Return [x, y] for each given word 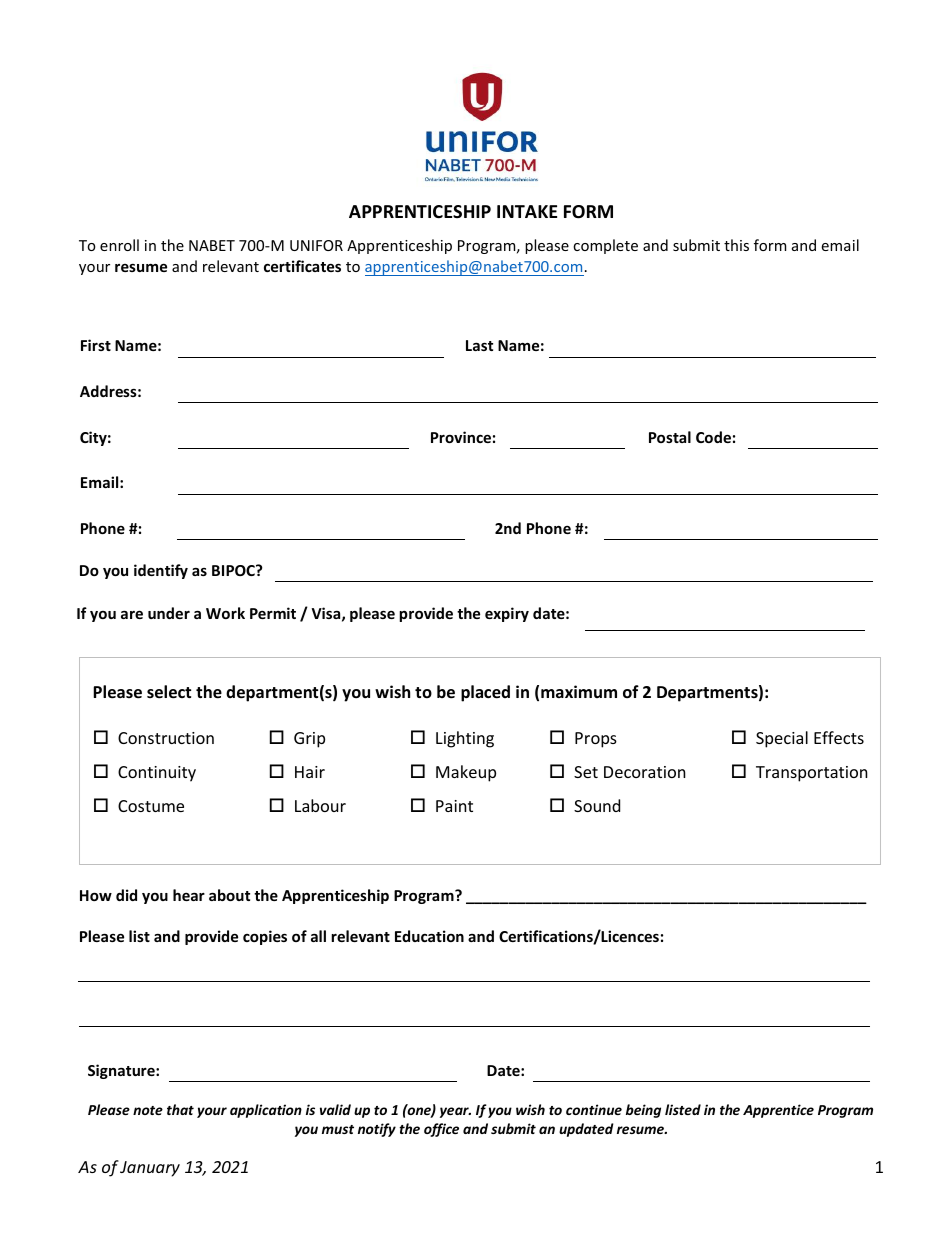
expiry [507, 614]
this [736, 245]
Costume [151, 806]
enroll [119, 245]
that [180, 1109]
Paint [454, 806]
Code [713, 437]
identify [161, 571]
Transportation [812, 774]
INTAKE [527, 211]
